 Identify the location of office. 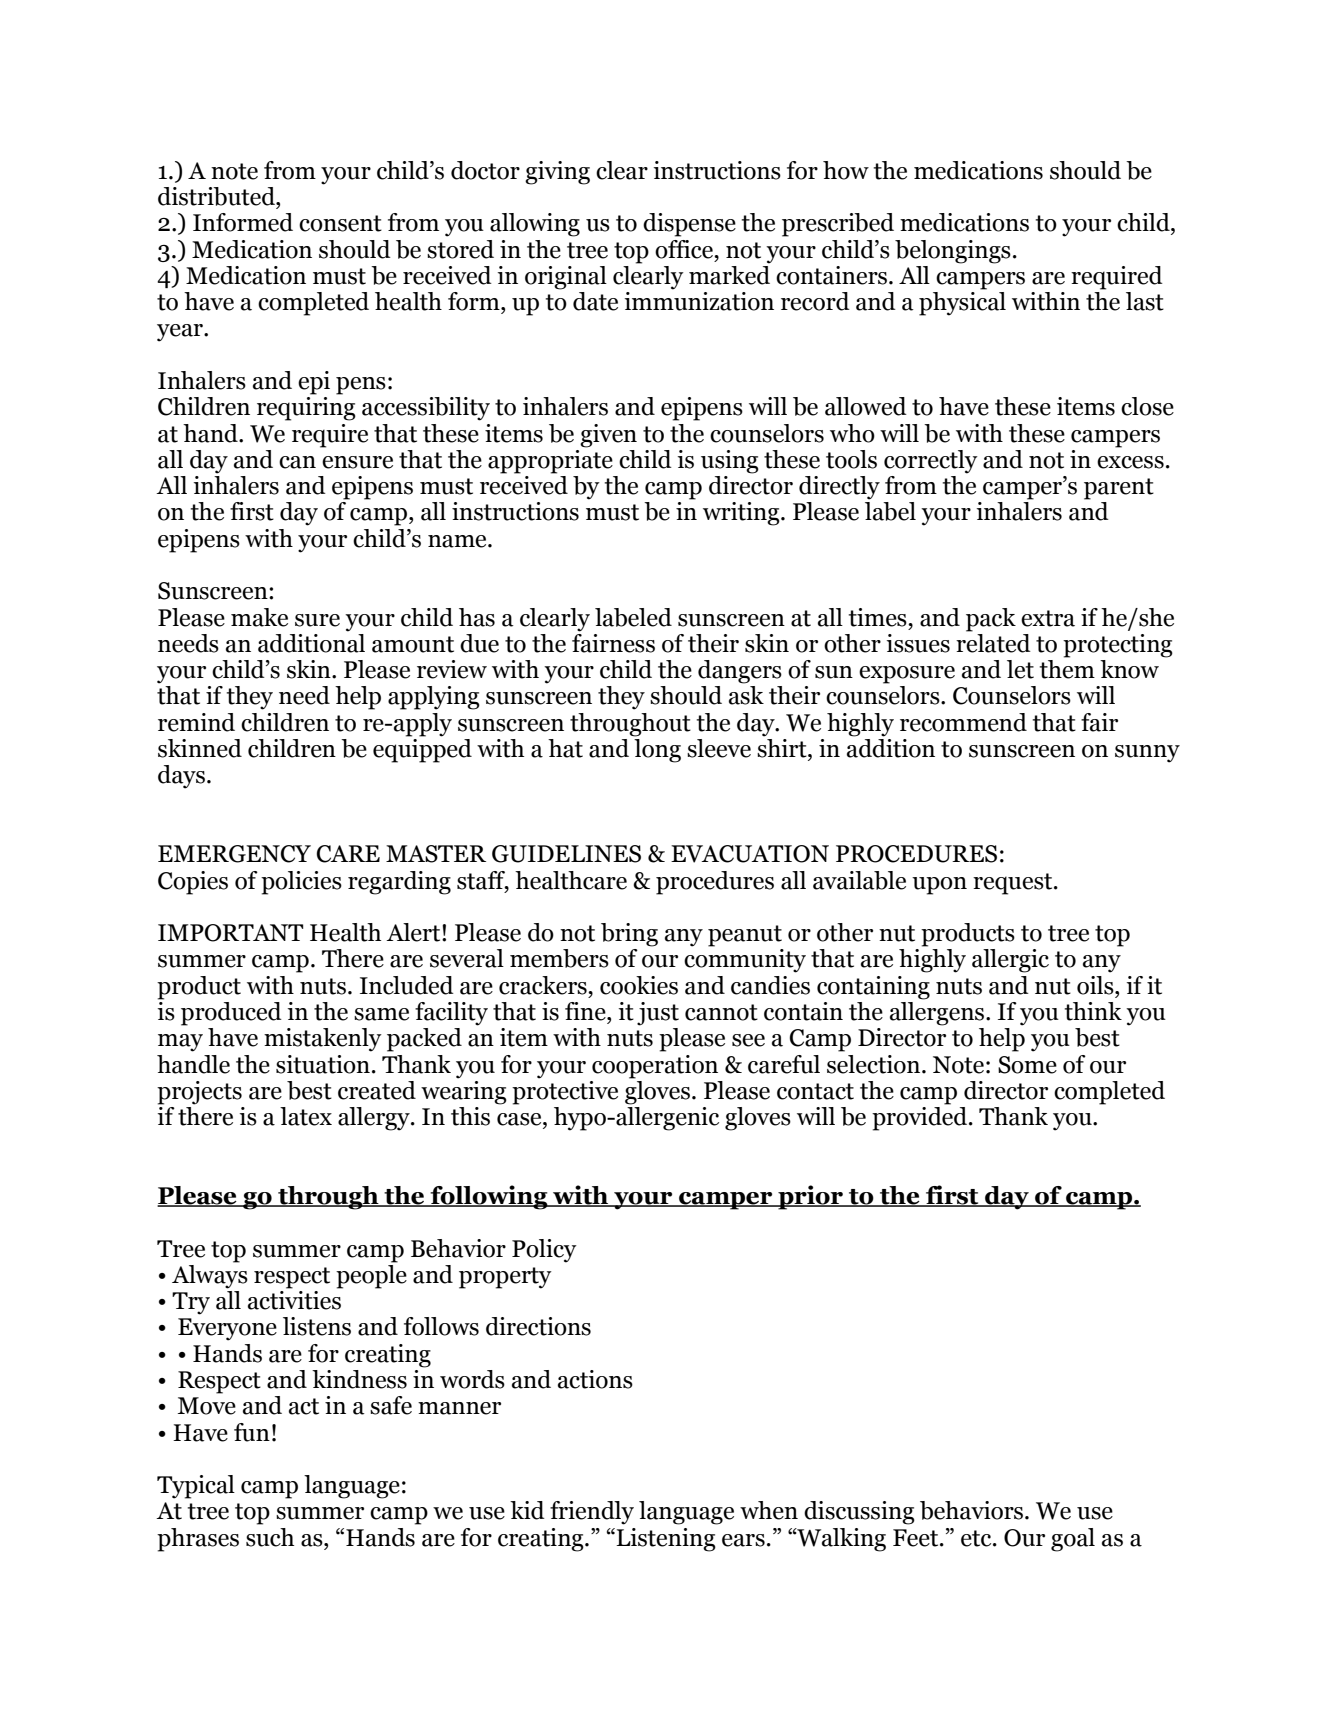
(685, 249).
